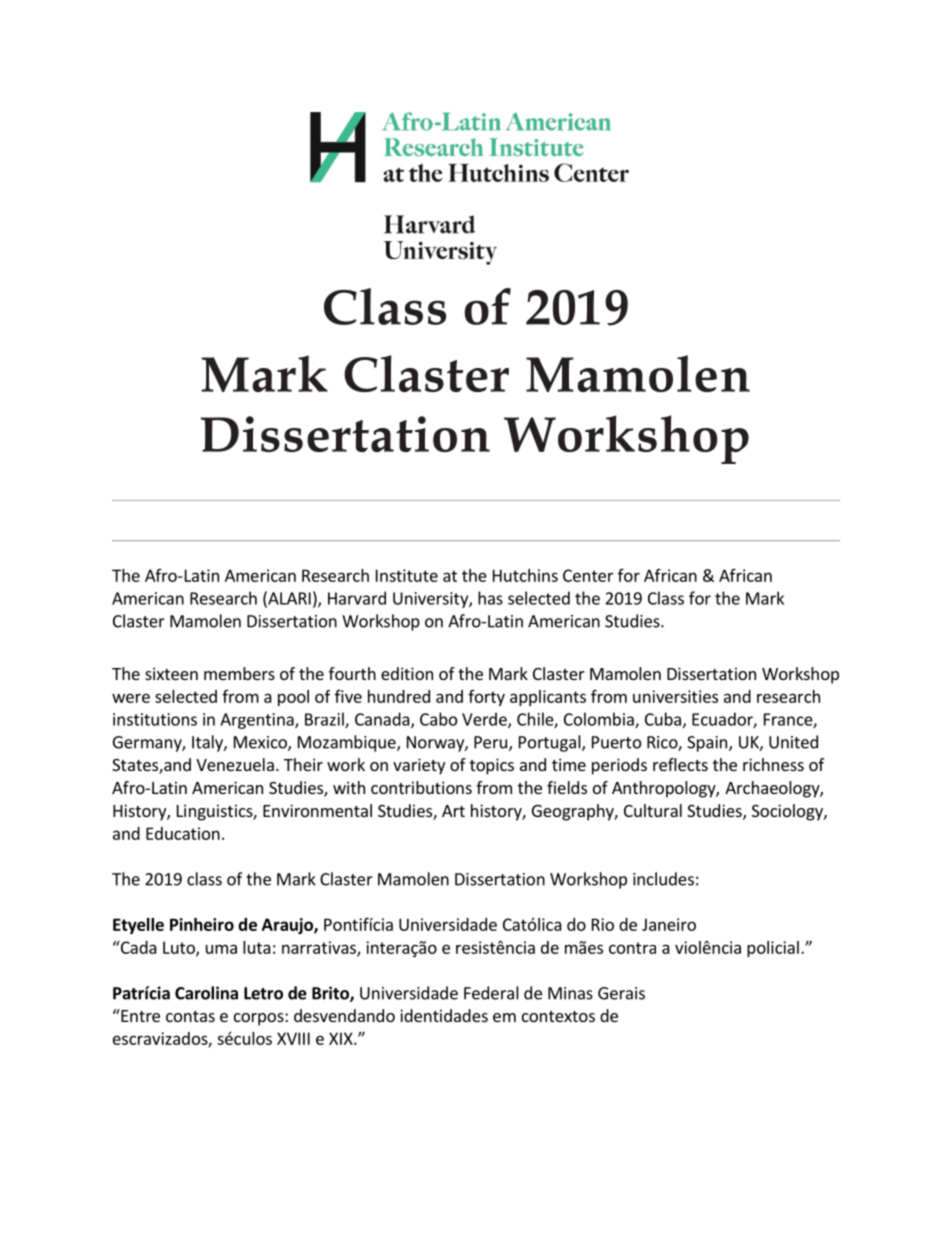 The height and width of the screenshot is (1233, 952). What do you see at coordinates (490, 598) in the screenshot?
I see `has` at bounding box center [490, 598].
